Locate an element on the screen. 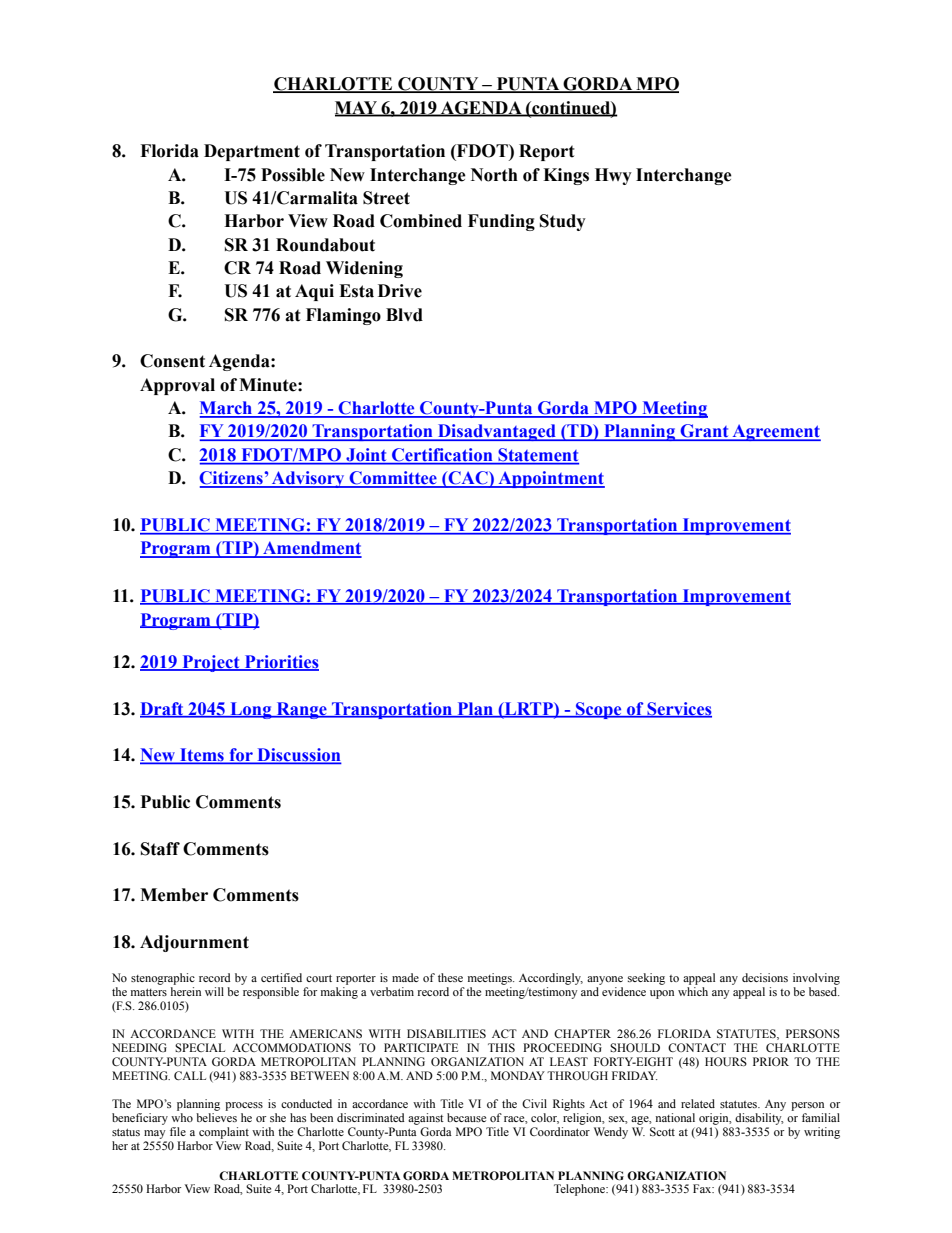  Project is located at coordinates (211, 663).
